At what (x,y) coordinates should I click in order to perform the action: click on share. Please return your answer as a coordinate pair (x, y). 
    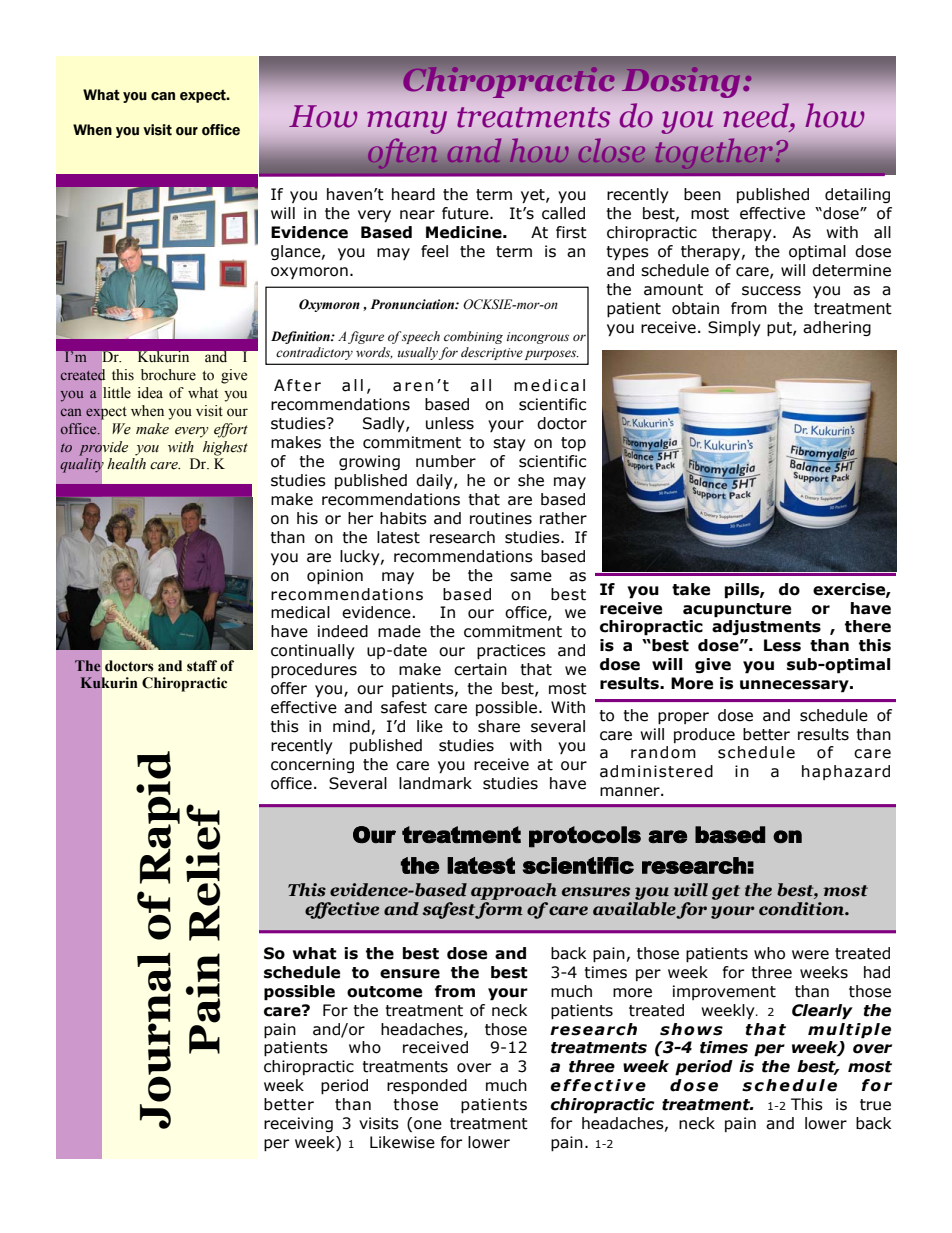
    Looking at the image, I should click on (499, 726).
